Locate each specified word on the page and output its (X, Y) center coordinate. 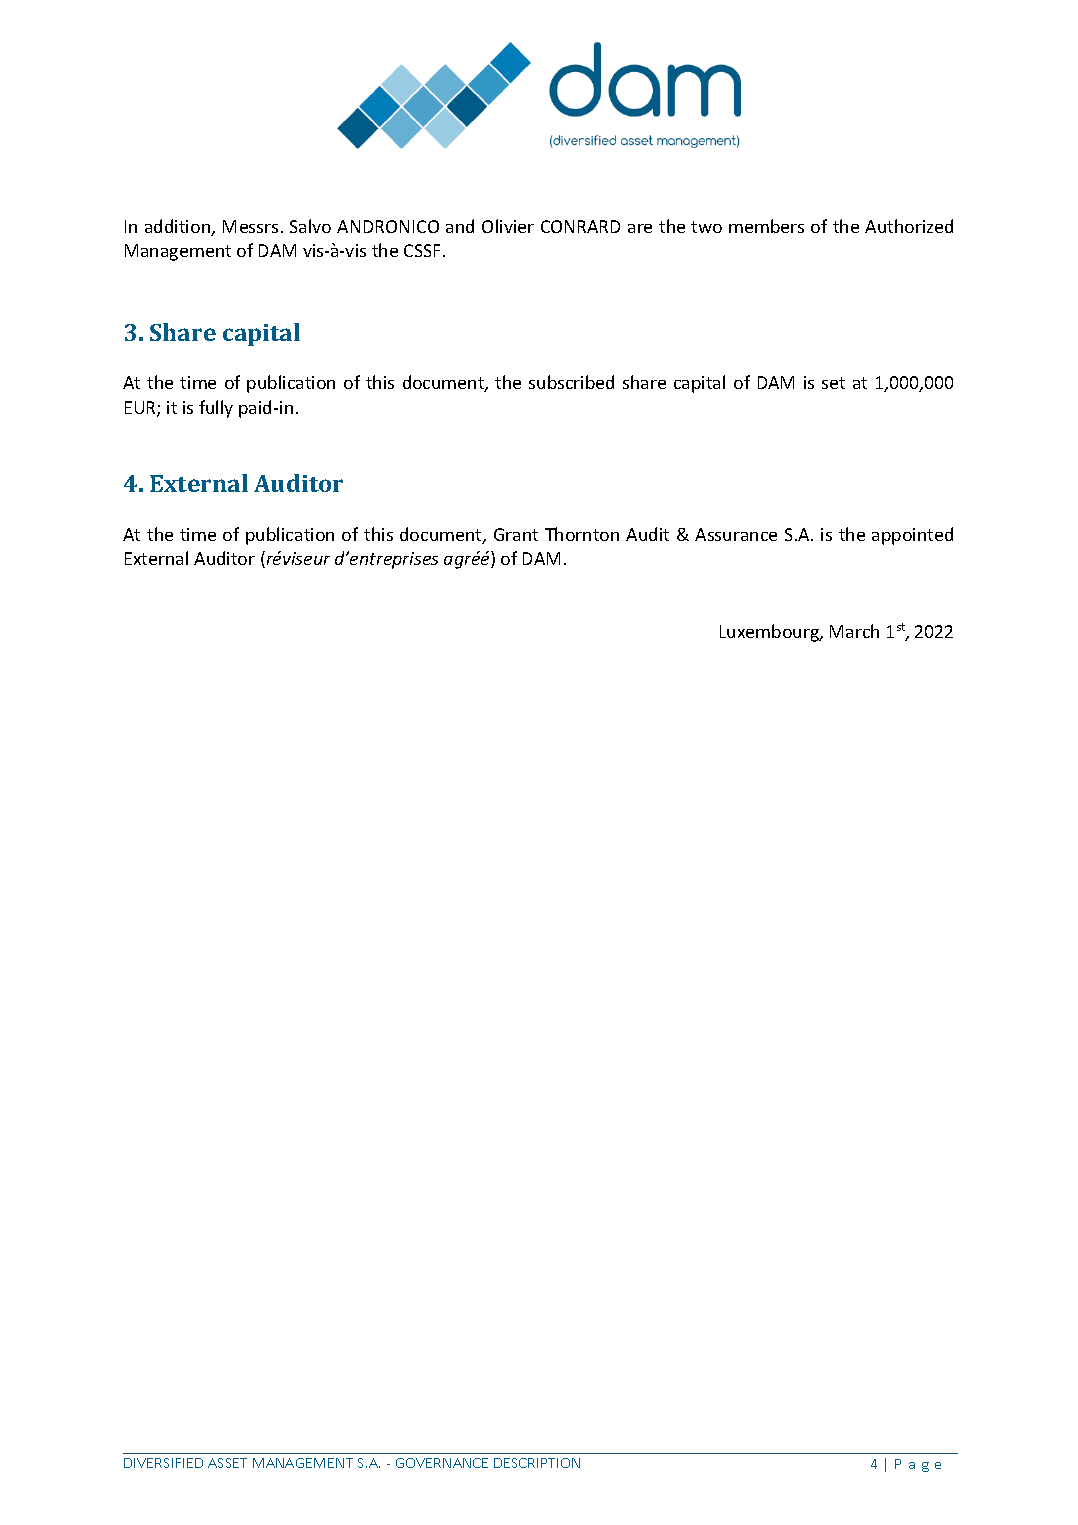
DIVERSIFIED (163, 1463)
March (854, 631)
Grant (516, 534)
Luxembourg (770, 633)
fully (216, 409)
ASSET (227, 1463)
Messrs (250, 226)
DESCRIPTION (537, 1463)
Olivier (508, 226)
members (766, 226)
